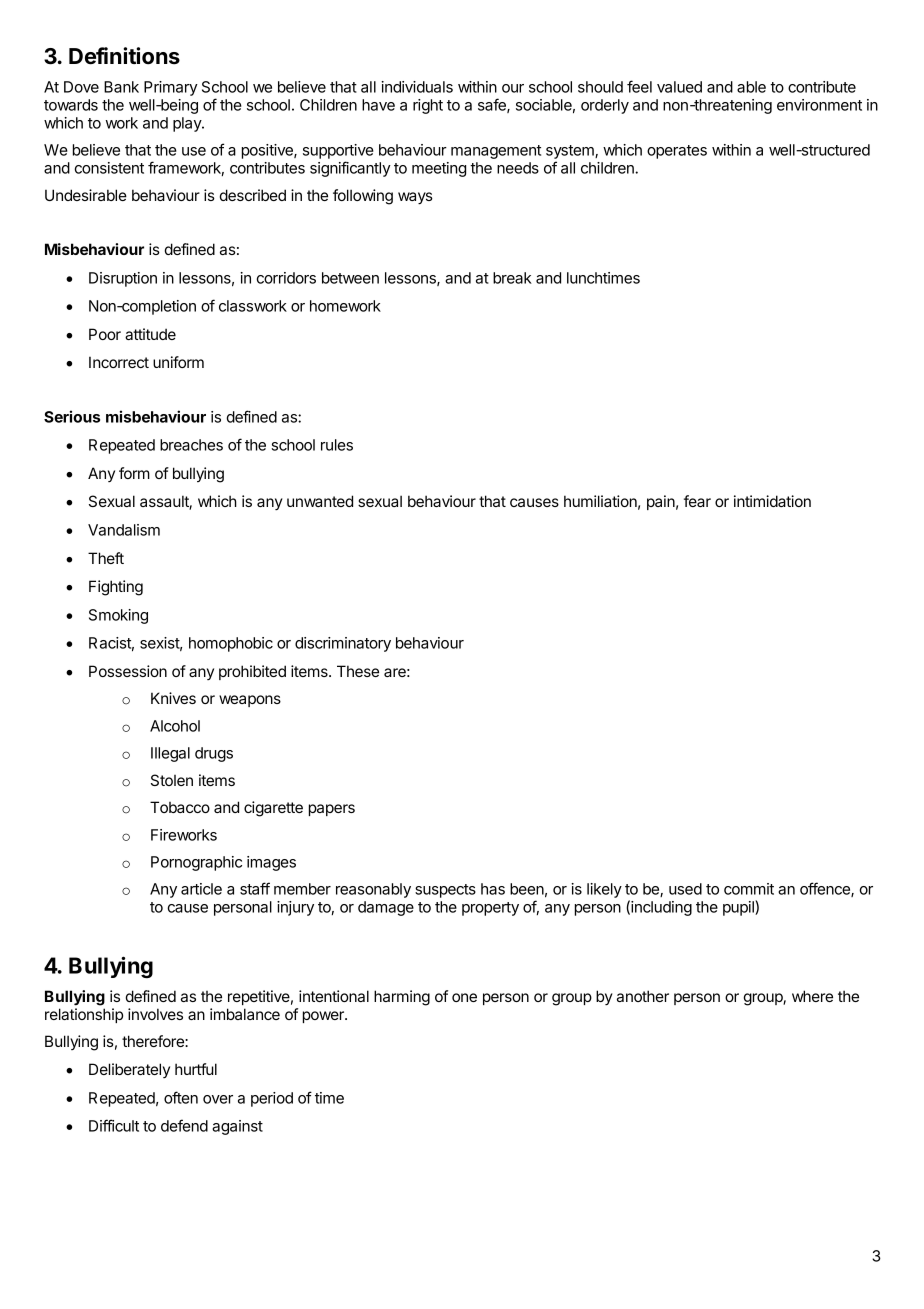  I want to click on intimidation, so click(772, 501).
